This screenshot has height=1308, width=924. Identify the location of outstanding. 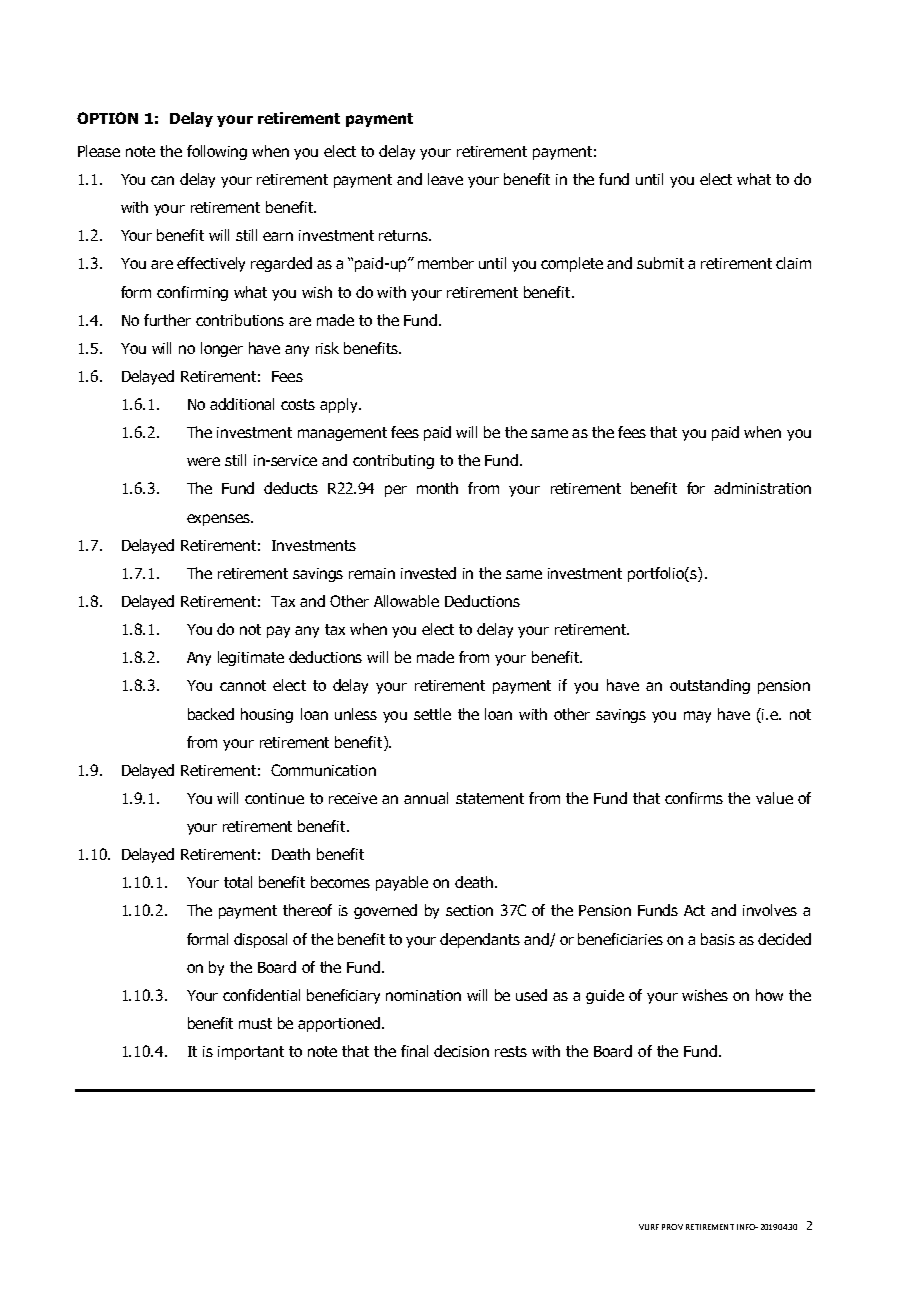
(710, 686).
